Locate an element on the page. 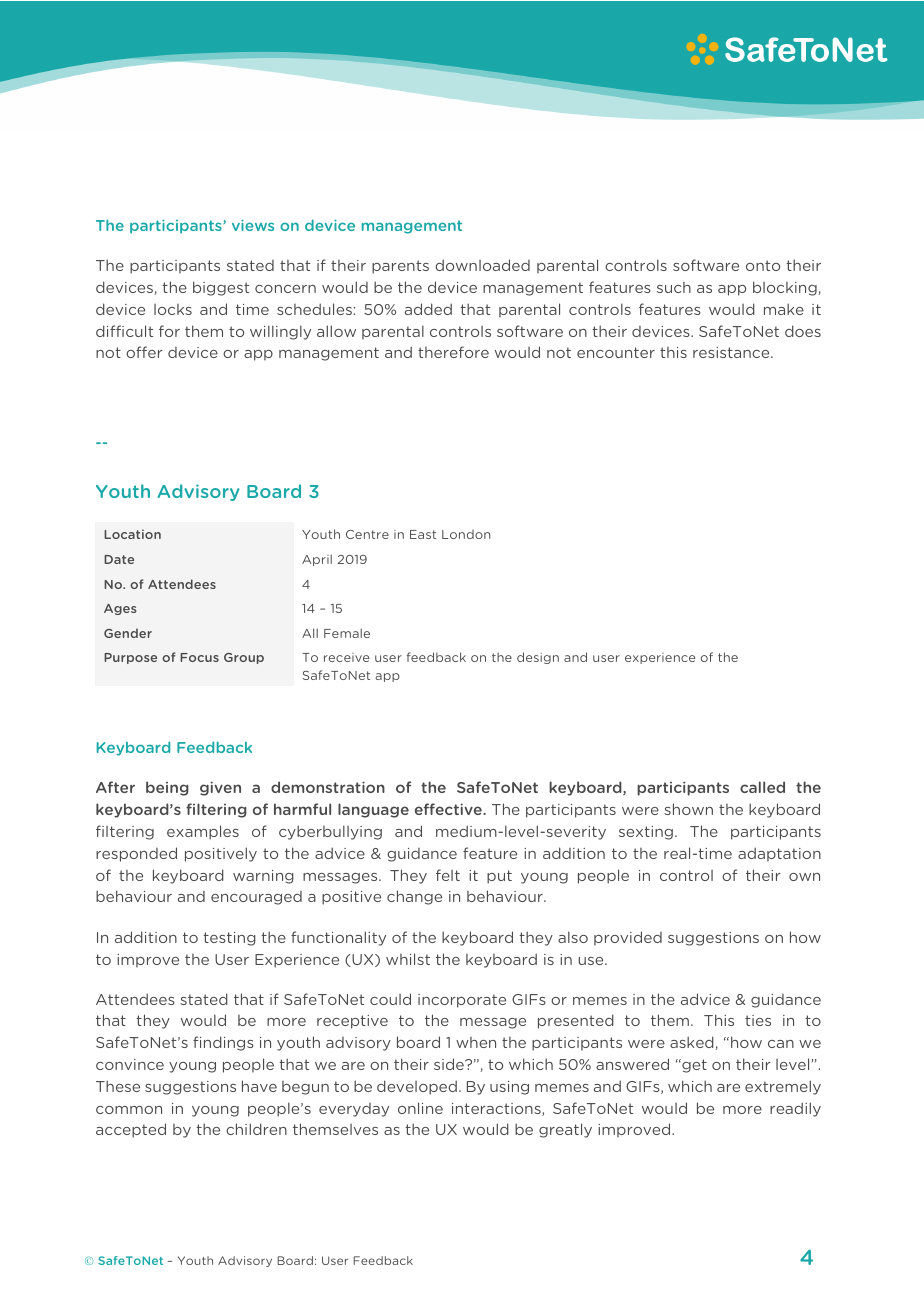  called is located at coordinates (762, 787).
